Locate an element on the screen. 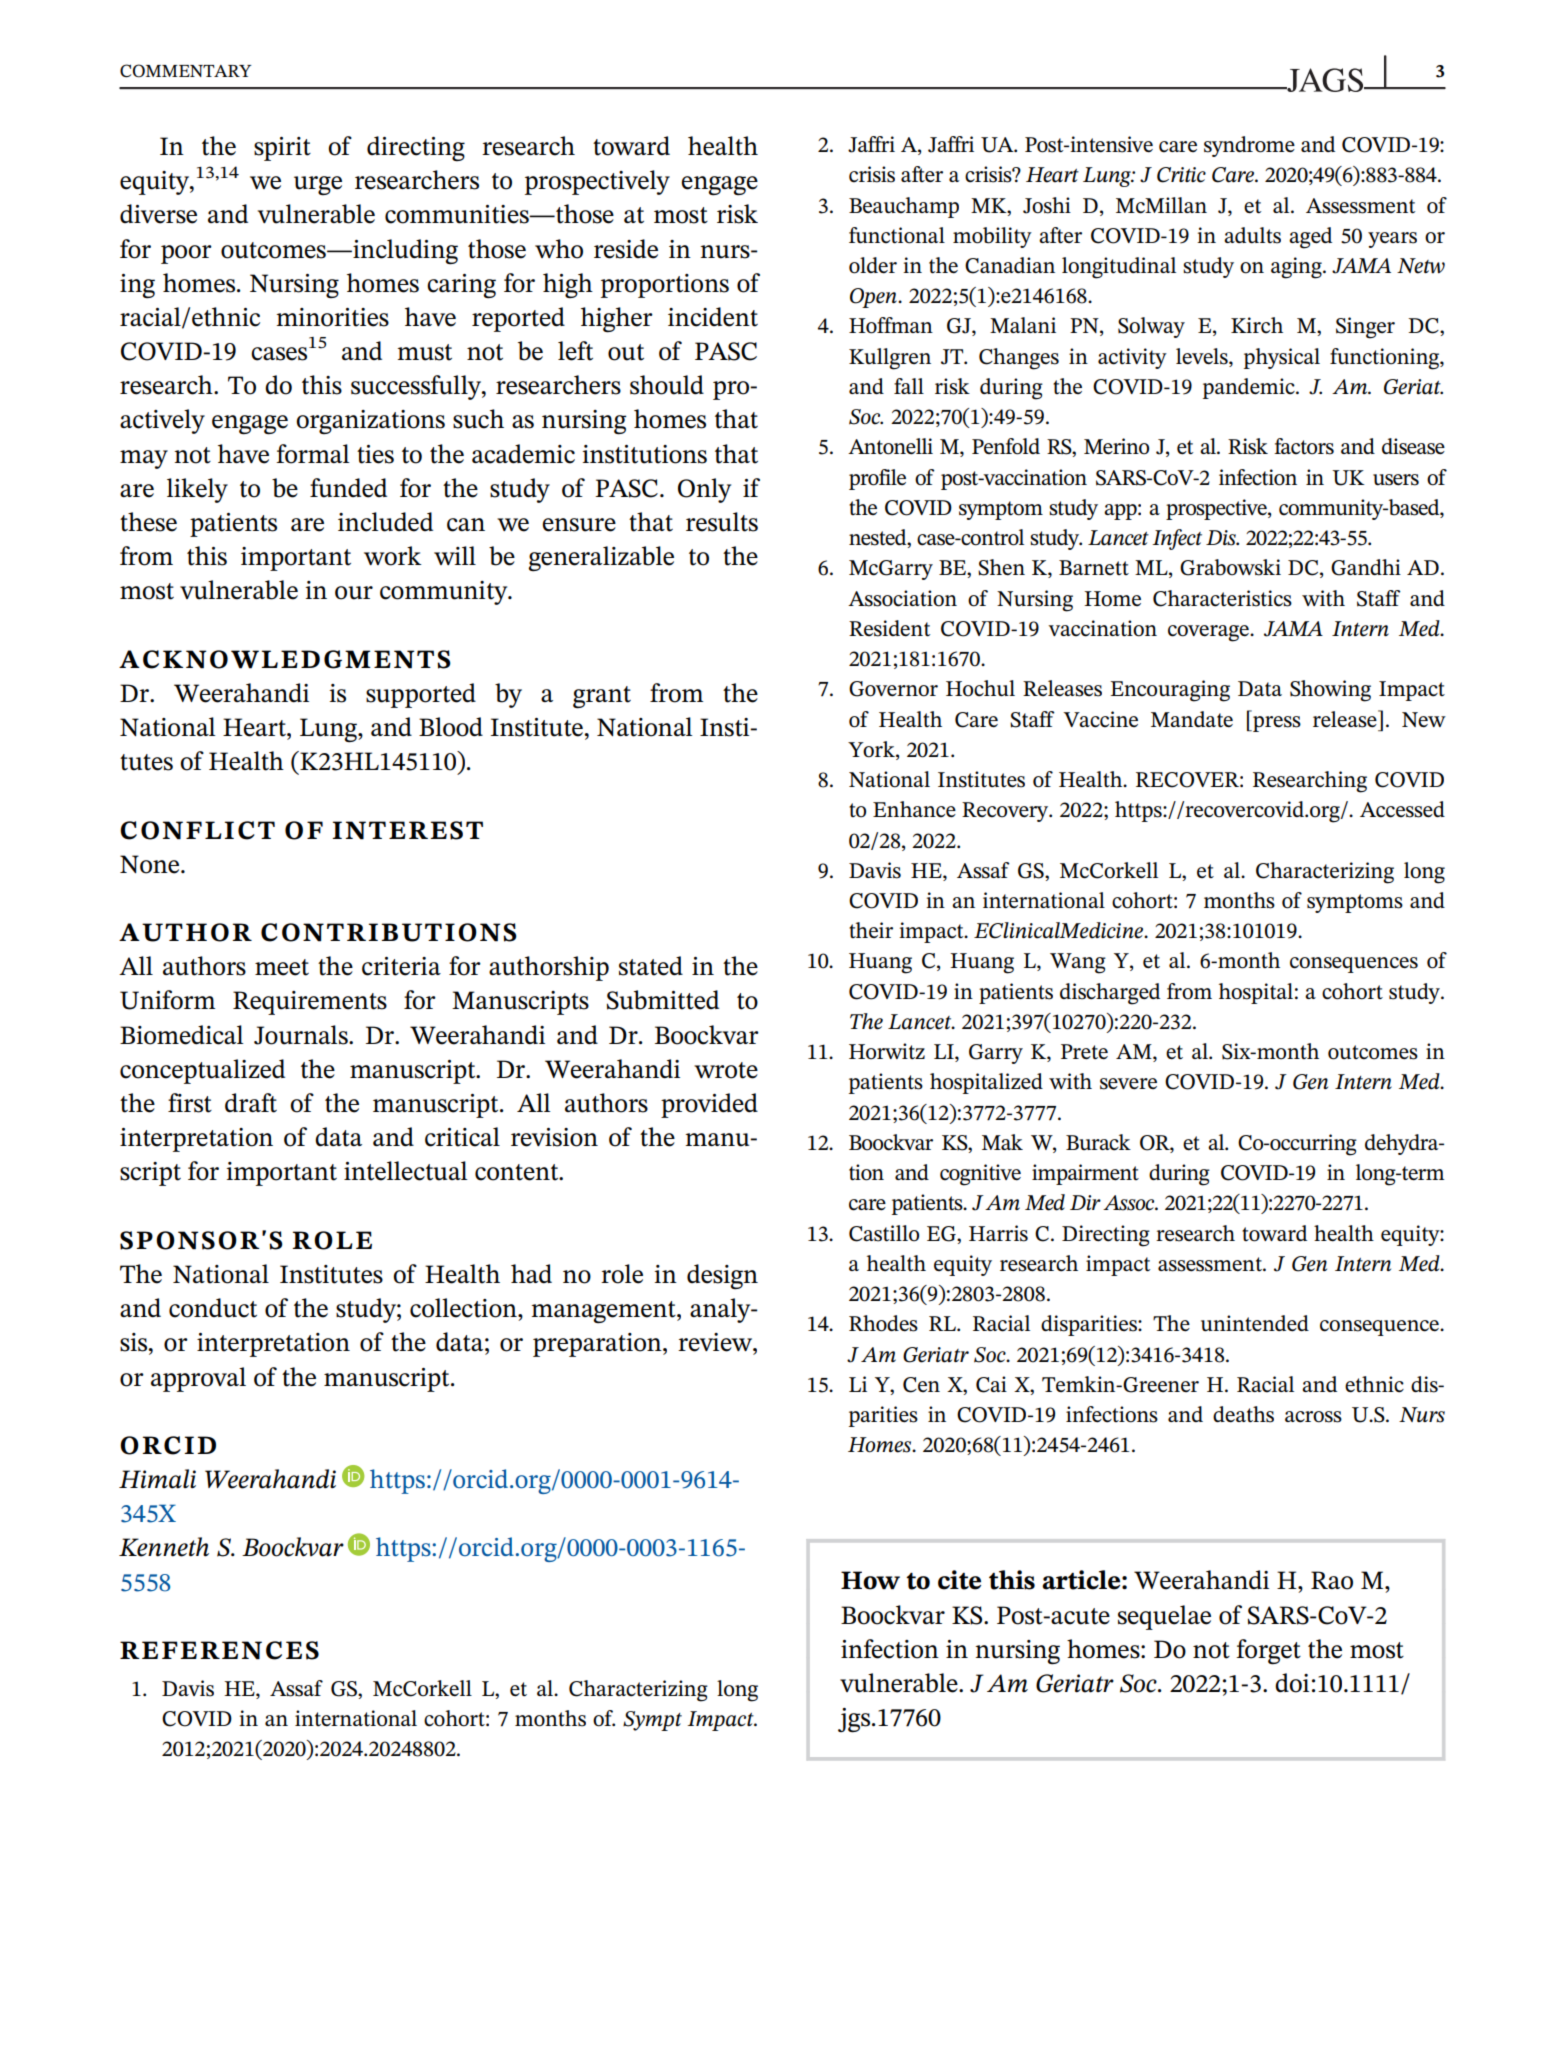 The width and height of the screenshot is (1565, 2057). Kenneth is located at coordinates (164, 1547).
